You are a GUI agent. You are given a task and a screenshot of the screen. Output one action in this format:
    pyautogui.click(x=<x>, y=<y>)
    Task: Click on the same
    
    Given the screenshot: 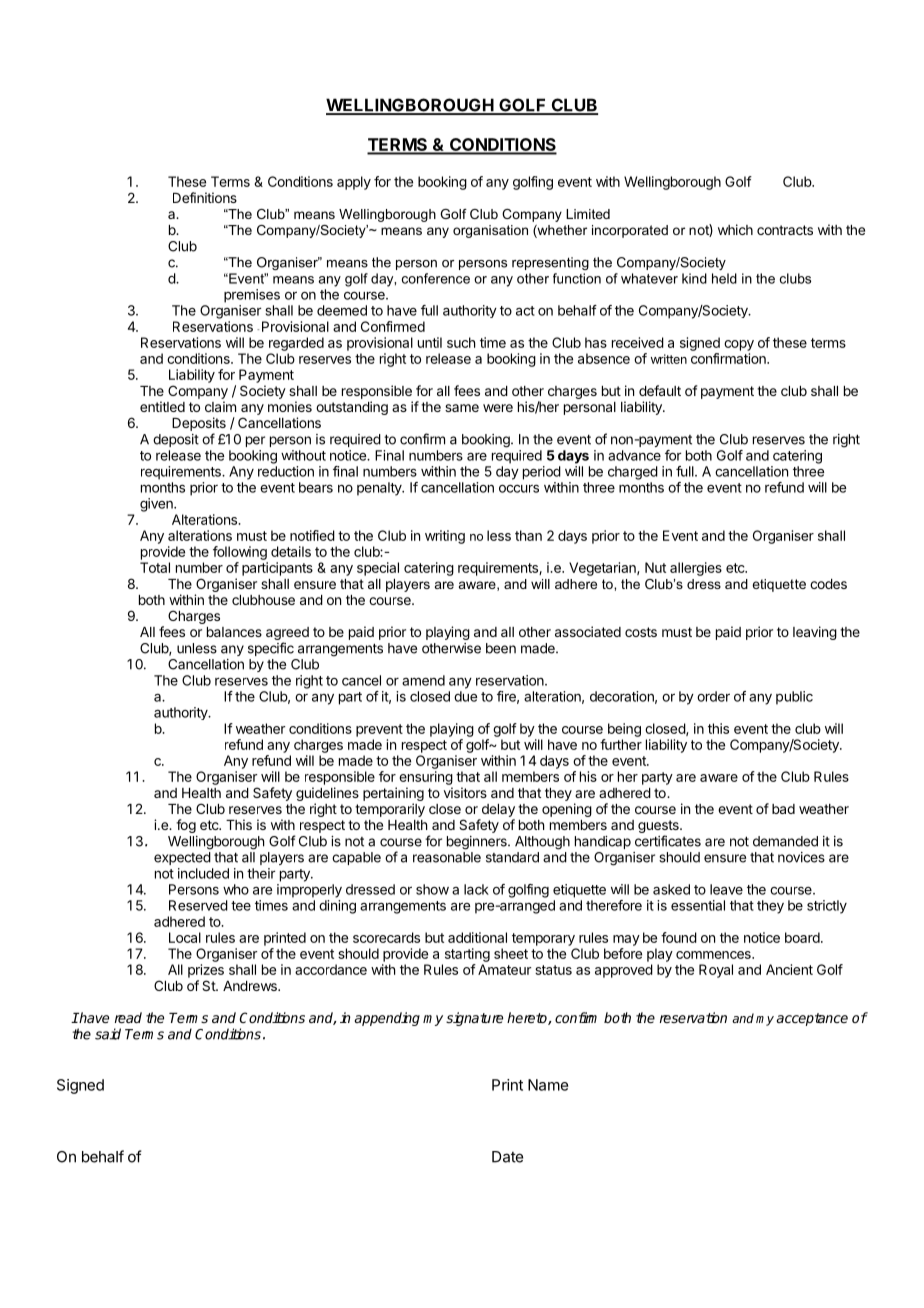 What is the action you would take?
    pyautogui.click(x=462, y=408)
